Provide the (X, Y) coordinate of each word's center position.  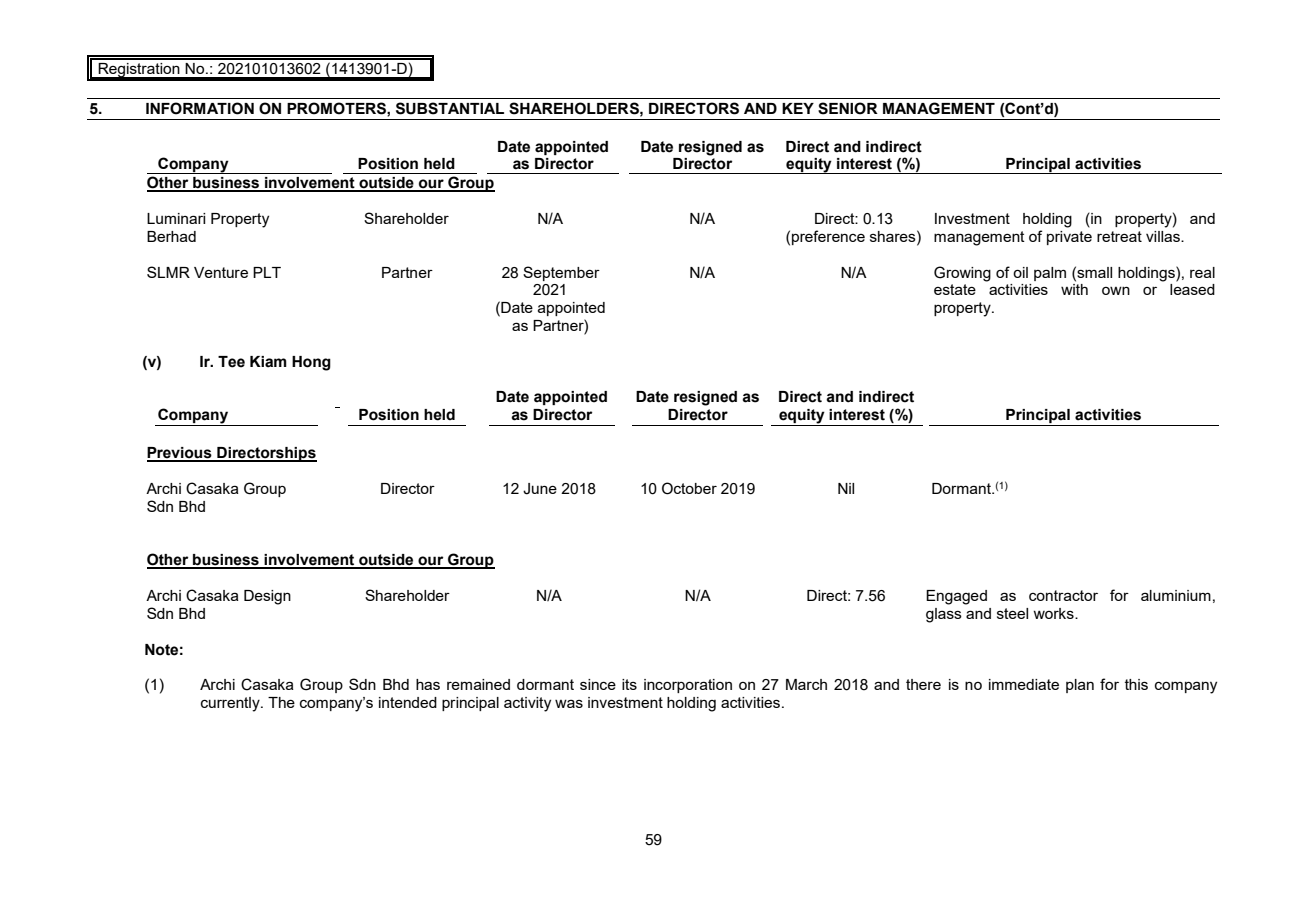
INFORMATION (200, 108)
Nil (846, 488)
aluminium (1176, 595)
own (1116, 290)
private (1069, 238)
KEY (798, 108)
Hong (311, 363)
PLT (267, 272)
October (689, 488)
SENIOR (848, 108)
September (561, 273)
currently (231, 704)
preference (828, 237)
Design (267, 597)
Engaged (956, 597)
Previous (180, 454)
